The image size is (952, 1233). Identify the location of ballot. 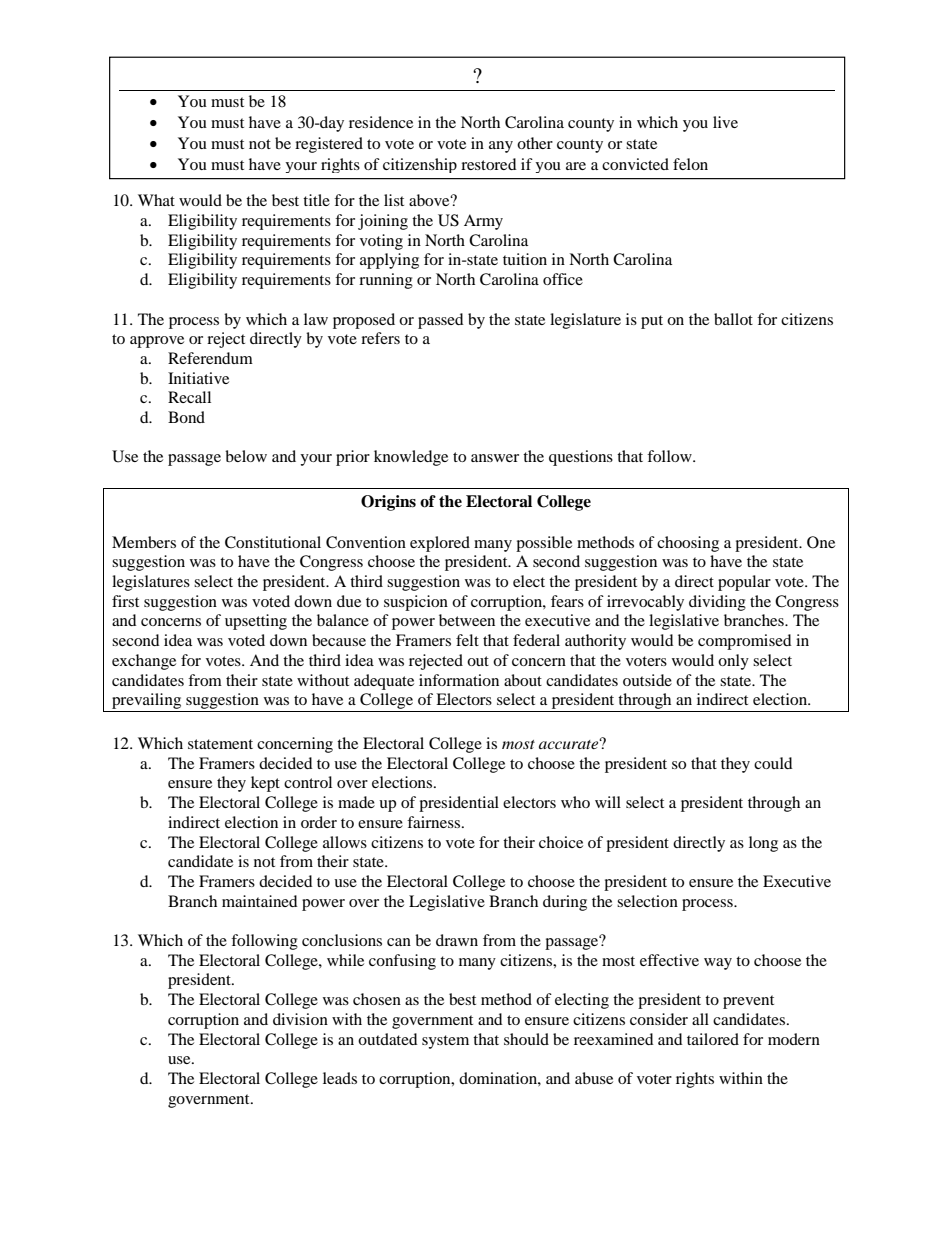
(733, 319).
